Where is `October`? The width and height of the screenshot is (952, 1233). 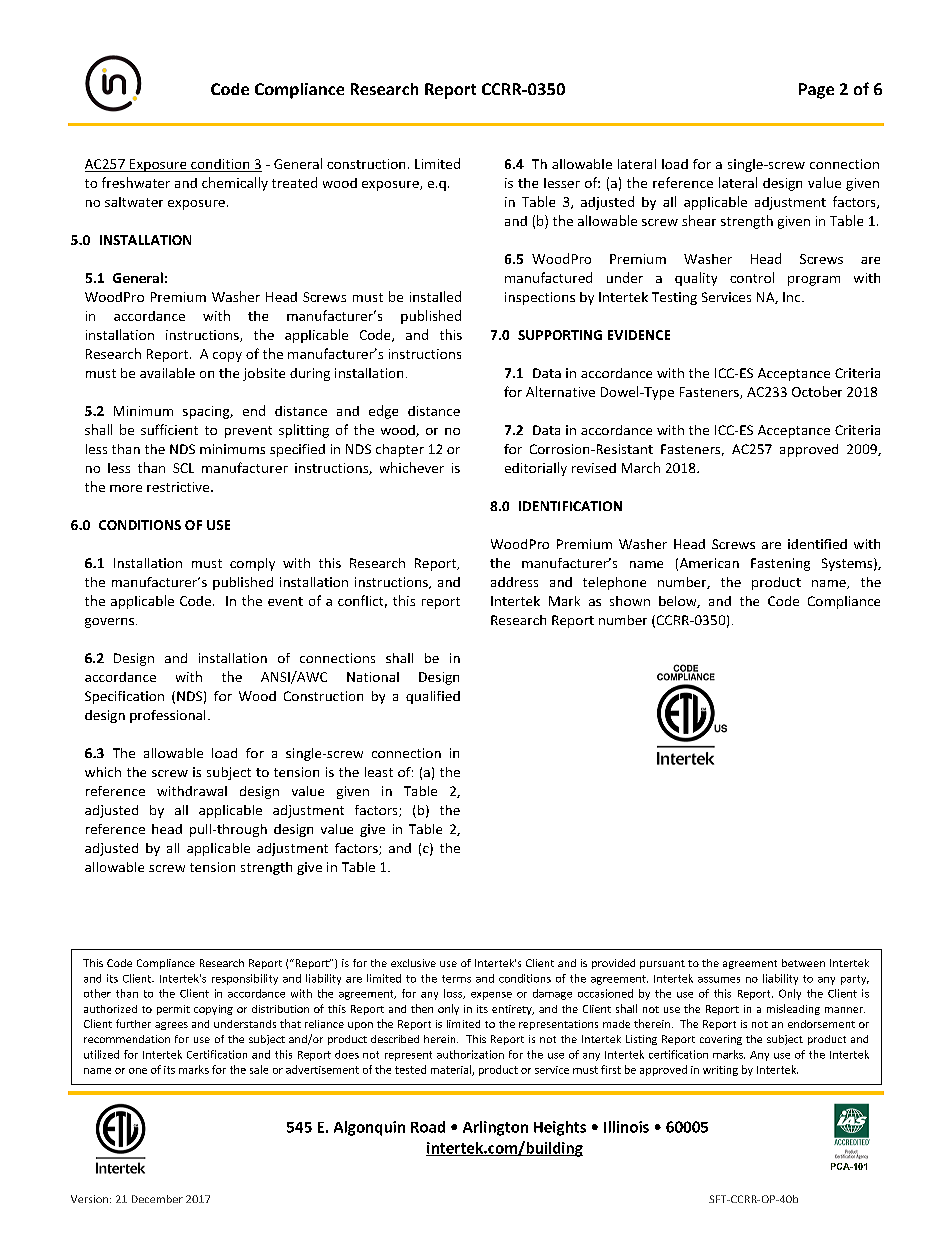
October is located at coordinates (817, 391).
